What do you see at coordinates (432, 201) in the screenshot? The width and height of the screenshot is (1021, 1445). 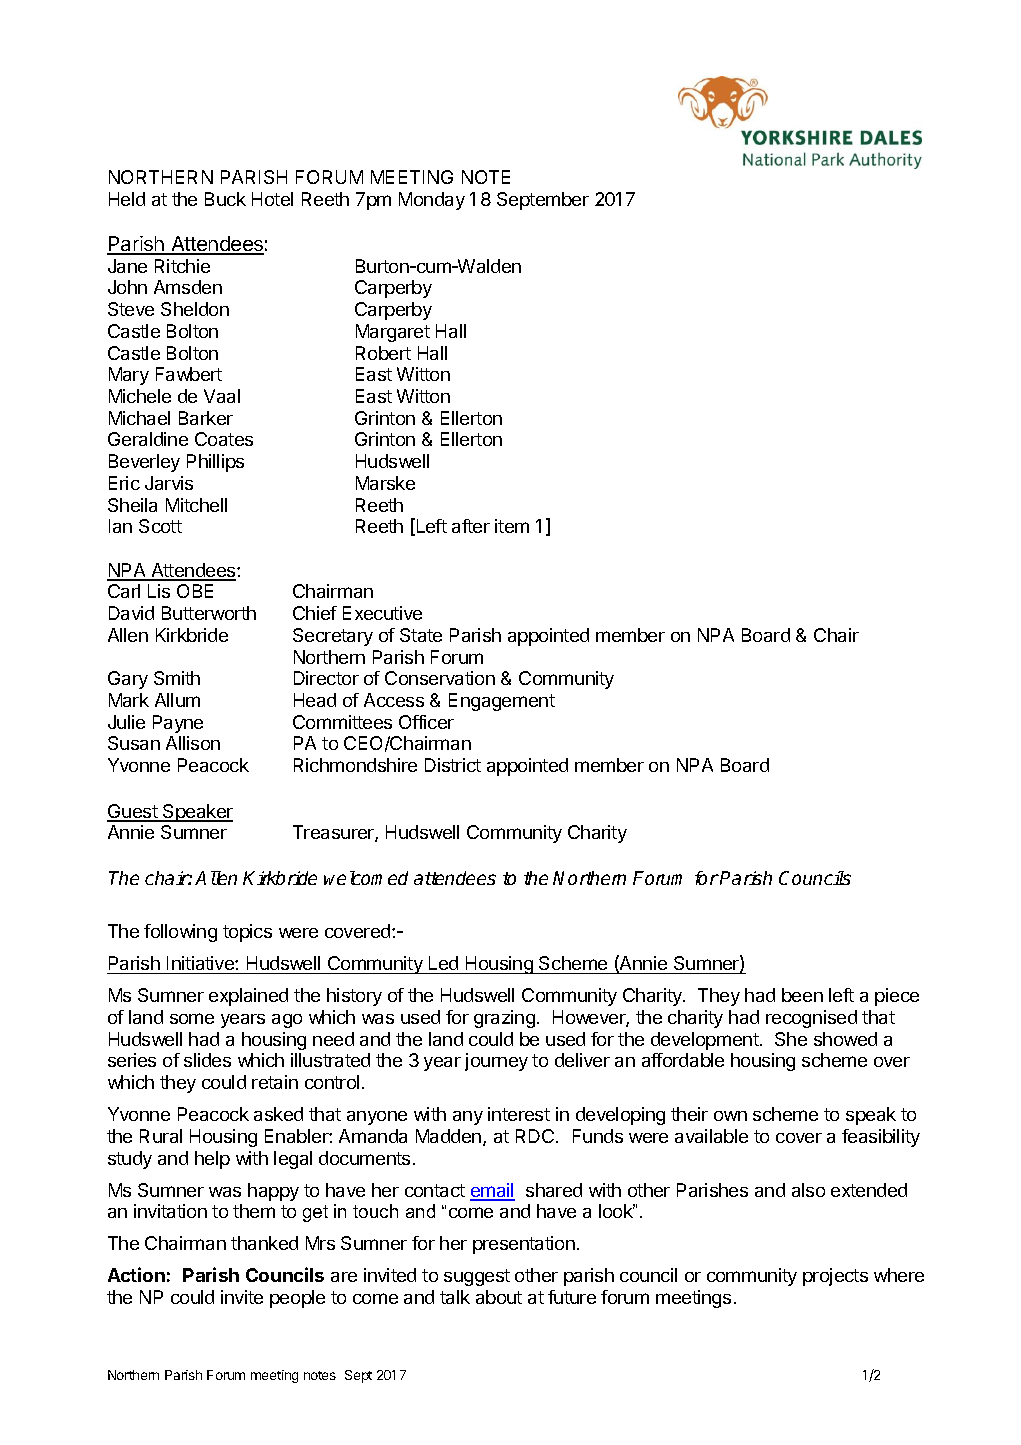 I see `Monday` at bounding box center [432, 201].
